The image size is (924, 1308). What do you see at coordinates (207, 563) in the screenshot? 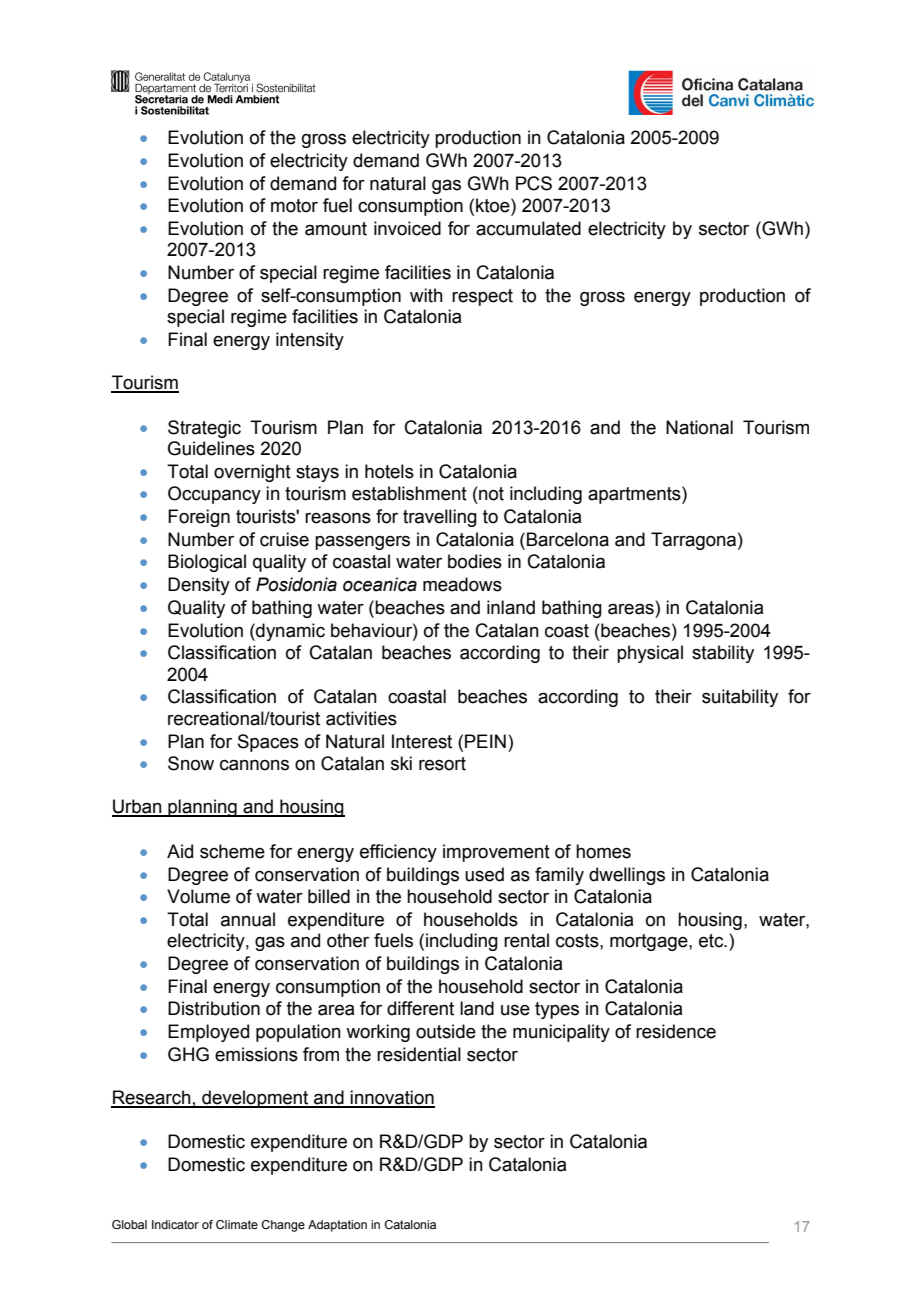
I see `Biological` at bounding box center [207, 563].
